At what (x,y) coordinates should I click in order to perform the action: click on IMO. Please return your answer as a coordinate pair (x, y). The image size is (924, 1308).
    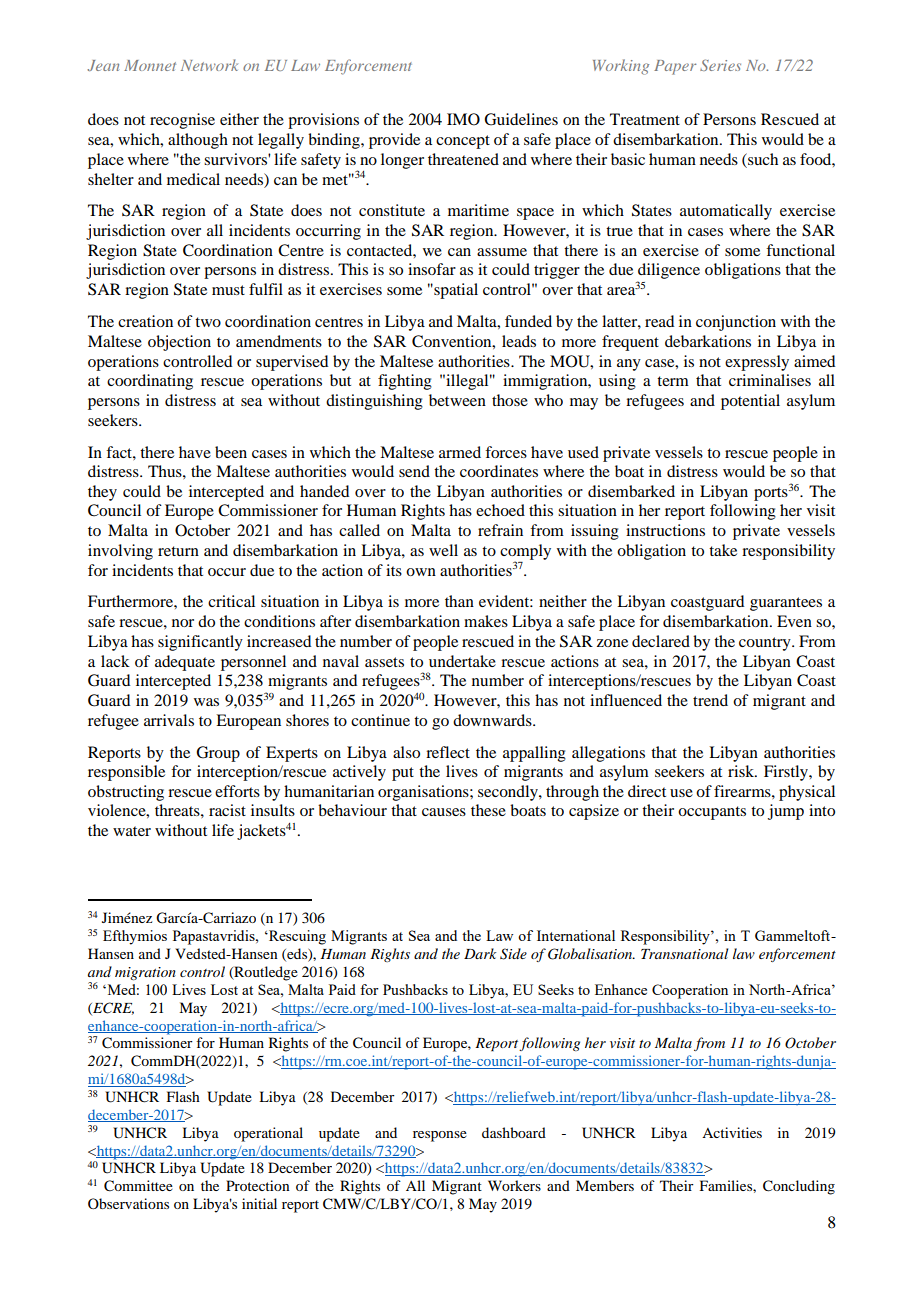
    Looking at the image, I should click on (463, 119).
